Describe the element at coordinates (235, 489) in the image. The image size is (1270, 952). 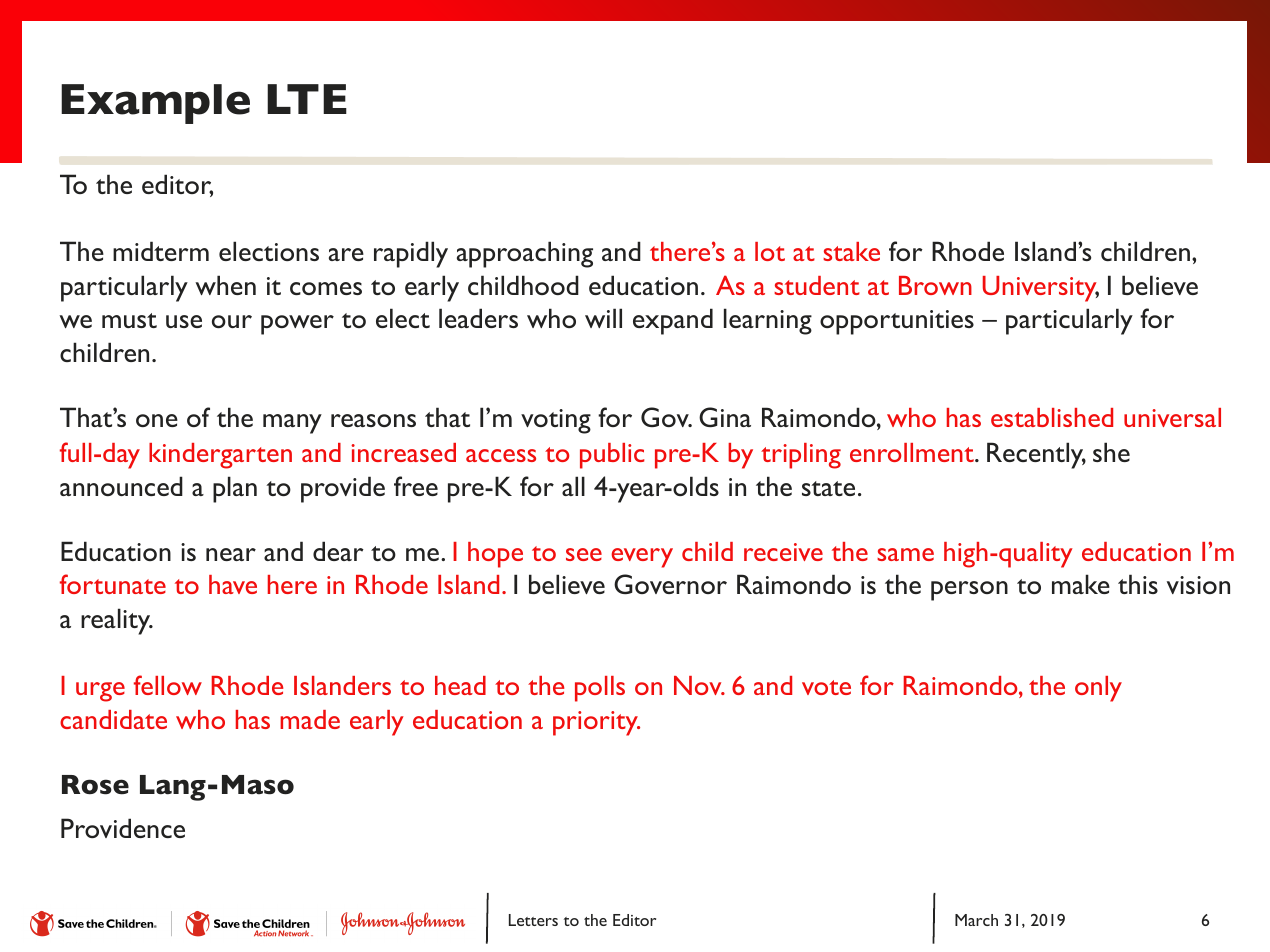
I see `plan` at that location.
